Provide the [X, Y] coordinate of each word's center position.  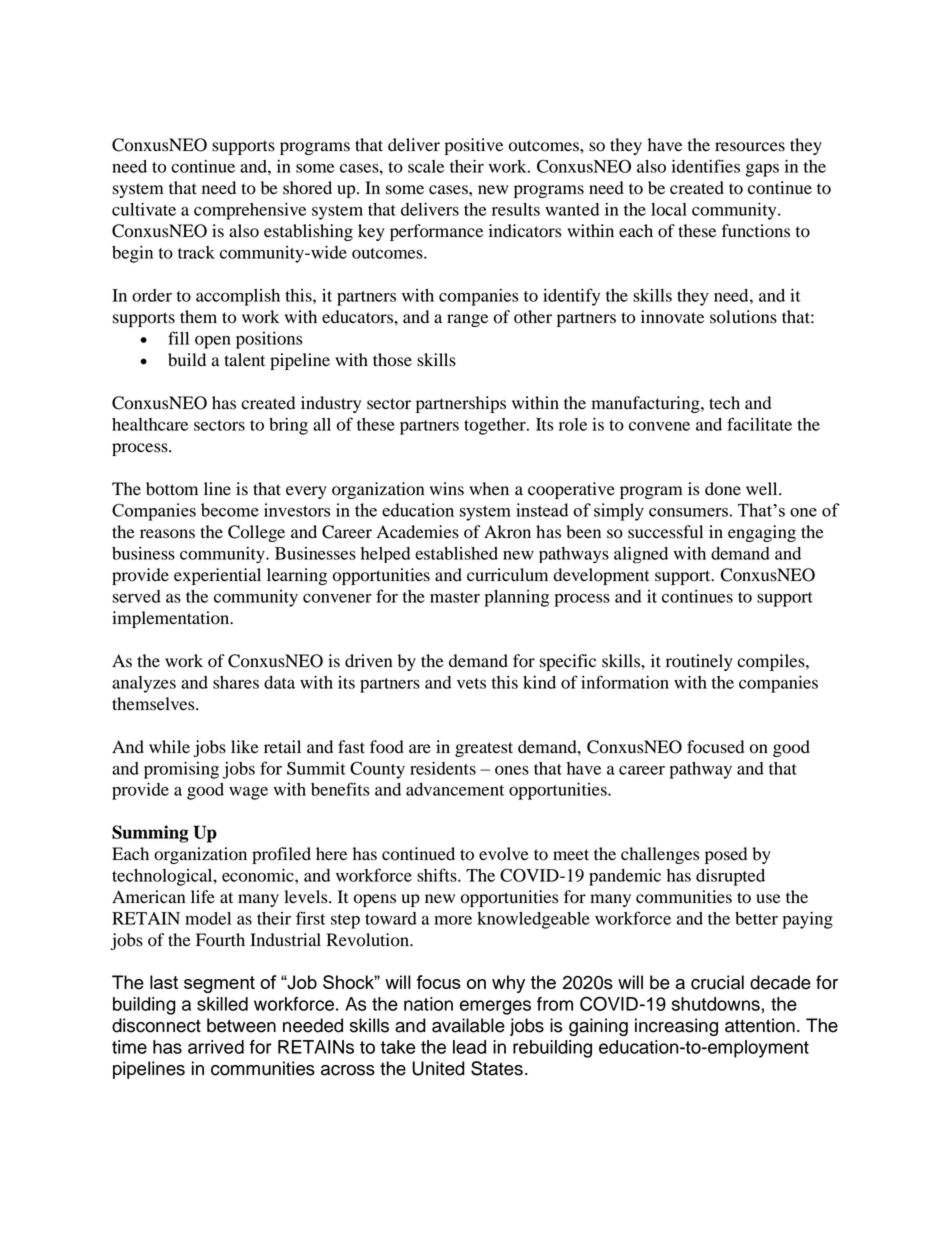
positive [474, 146]
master [455, 597]
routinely [699, 662]
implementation [172, 619]
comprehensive [250, 211]
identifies [706, 166]
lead [469, 1047]
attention [760, 1025]
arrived [216, 1047]
